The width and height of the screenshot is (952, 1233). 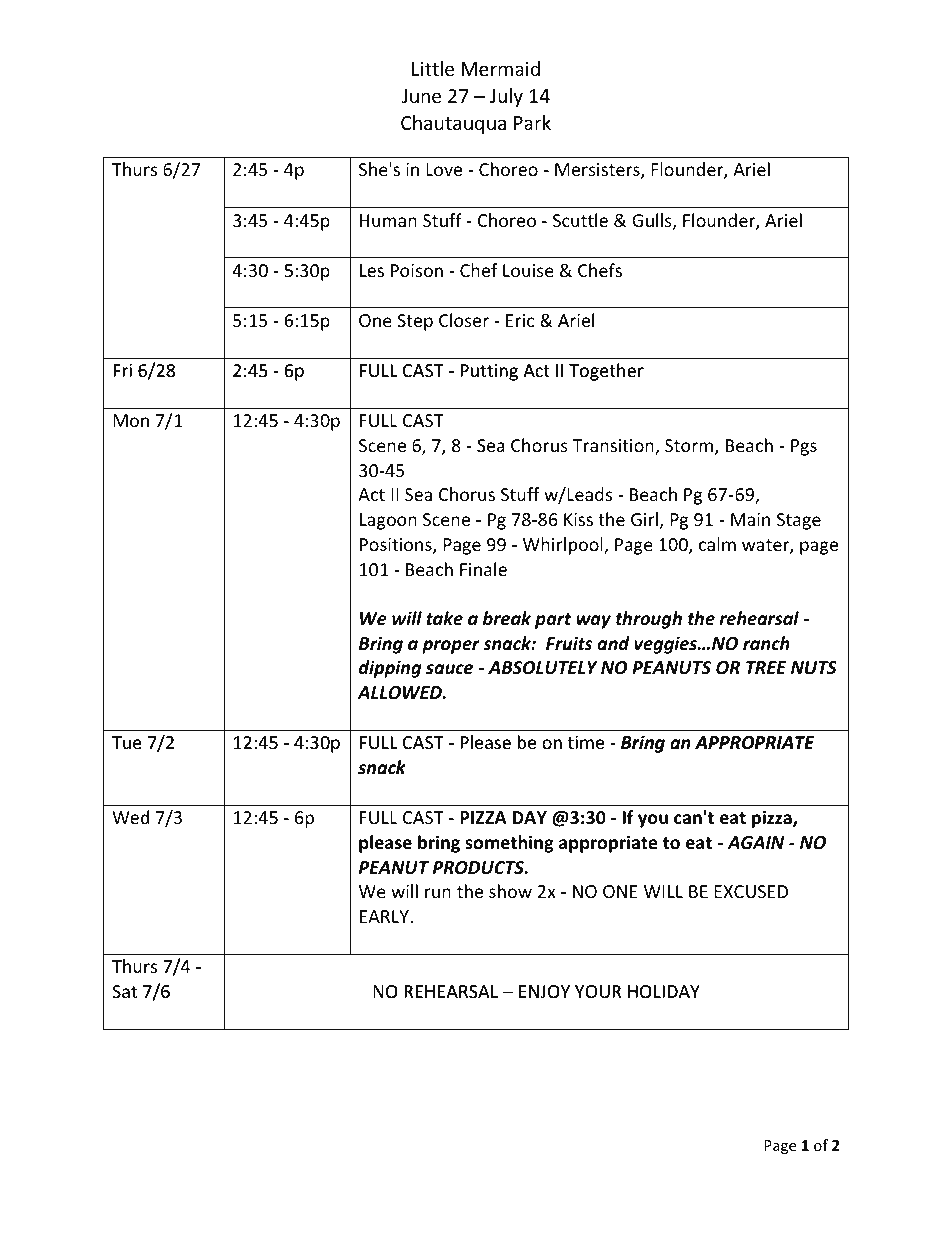 I want to click on TREE, so click(x=766, y=667).
